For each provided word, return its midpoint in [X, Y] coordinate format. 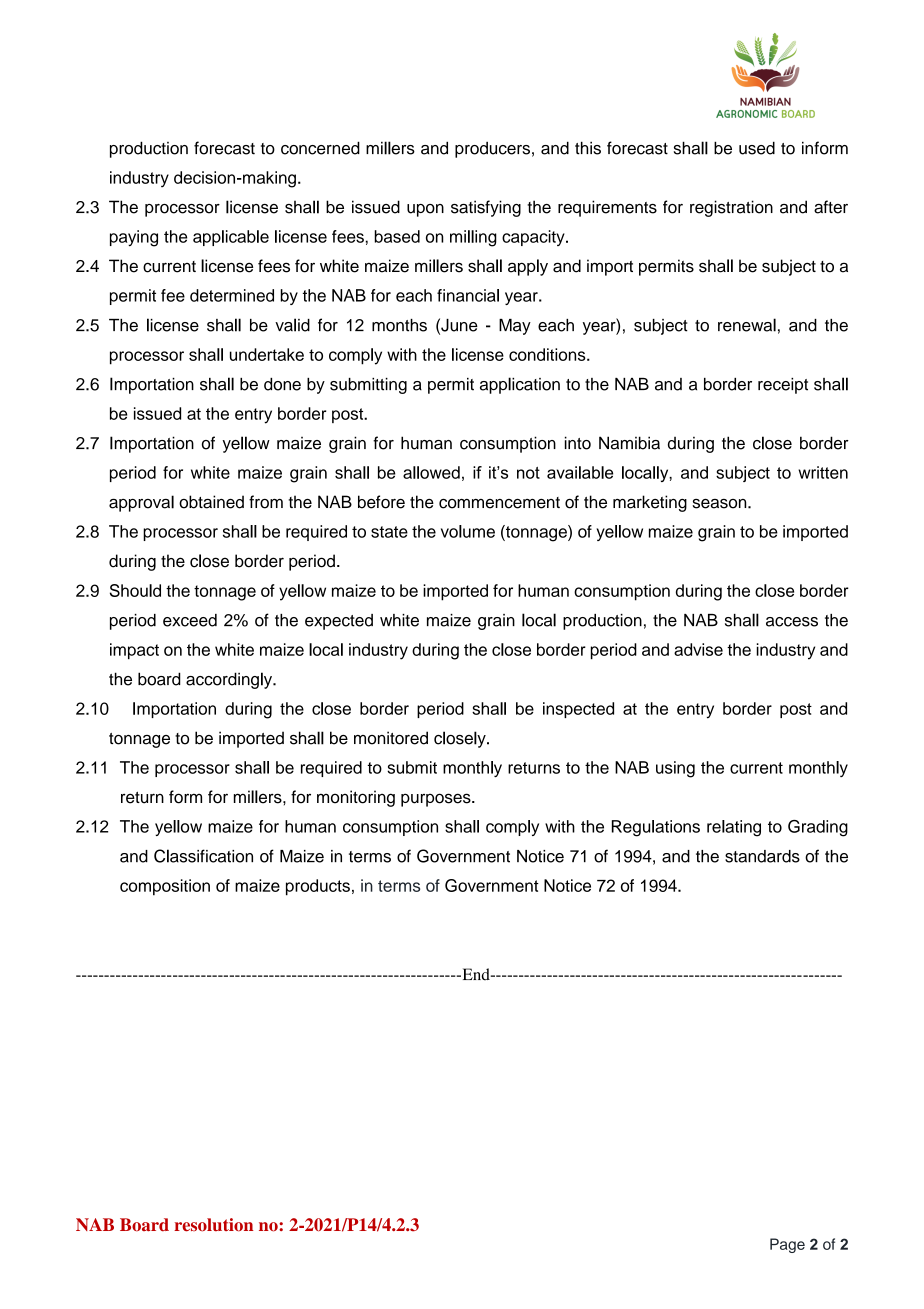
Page [787, 1245]
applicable [231, 238]
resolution [213, 1225]
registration [731, 208]
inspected [578, 710]
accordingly [230, 680]
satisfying [486, 208]
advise [698, 649]
